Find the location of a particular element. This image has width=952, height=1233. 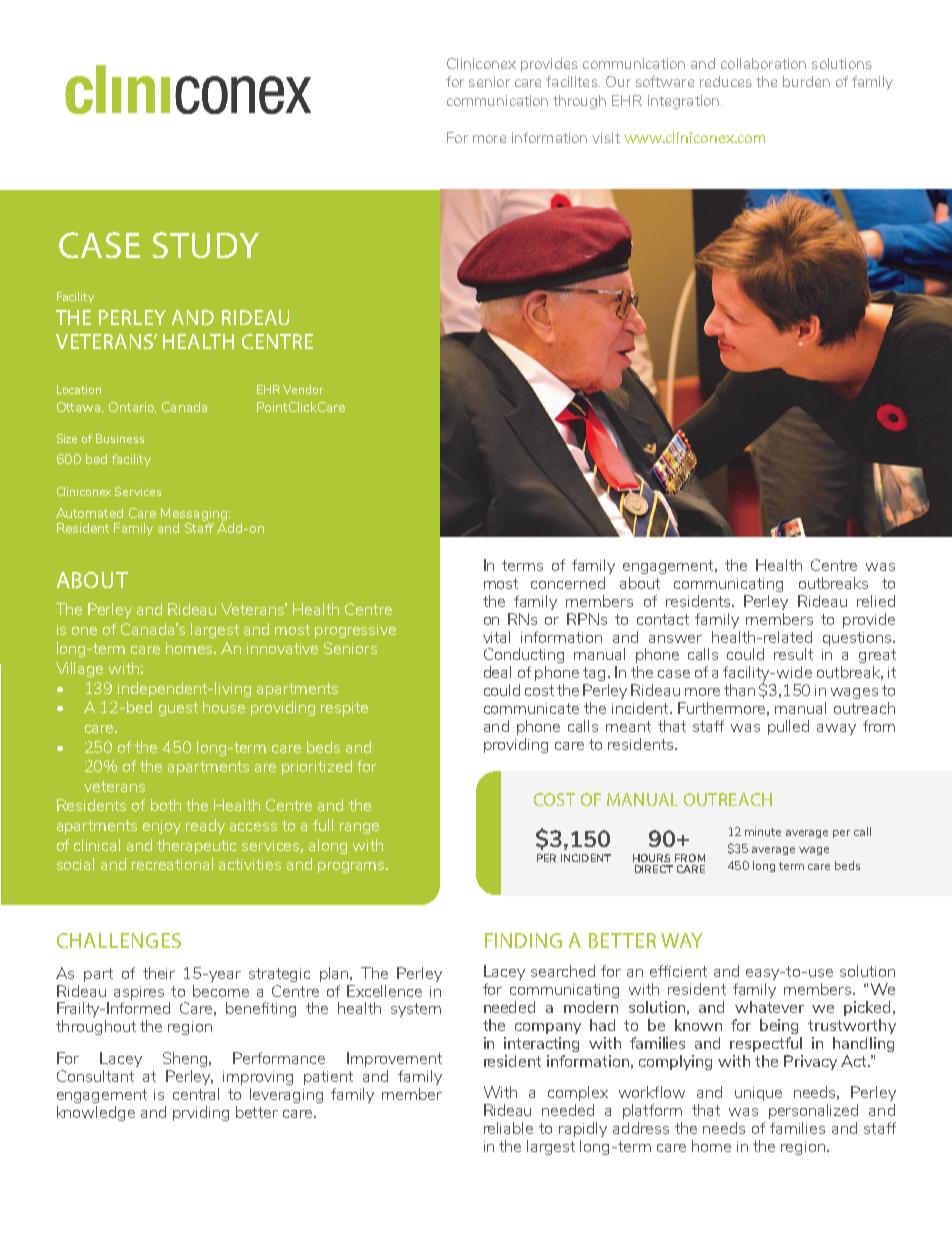

central is located at coordinates (196, 1094).
